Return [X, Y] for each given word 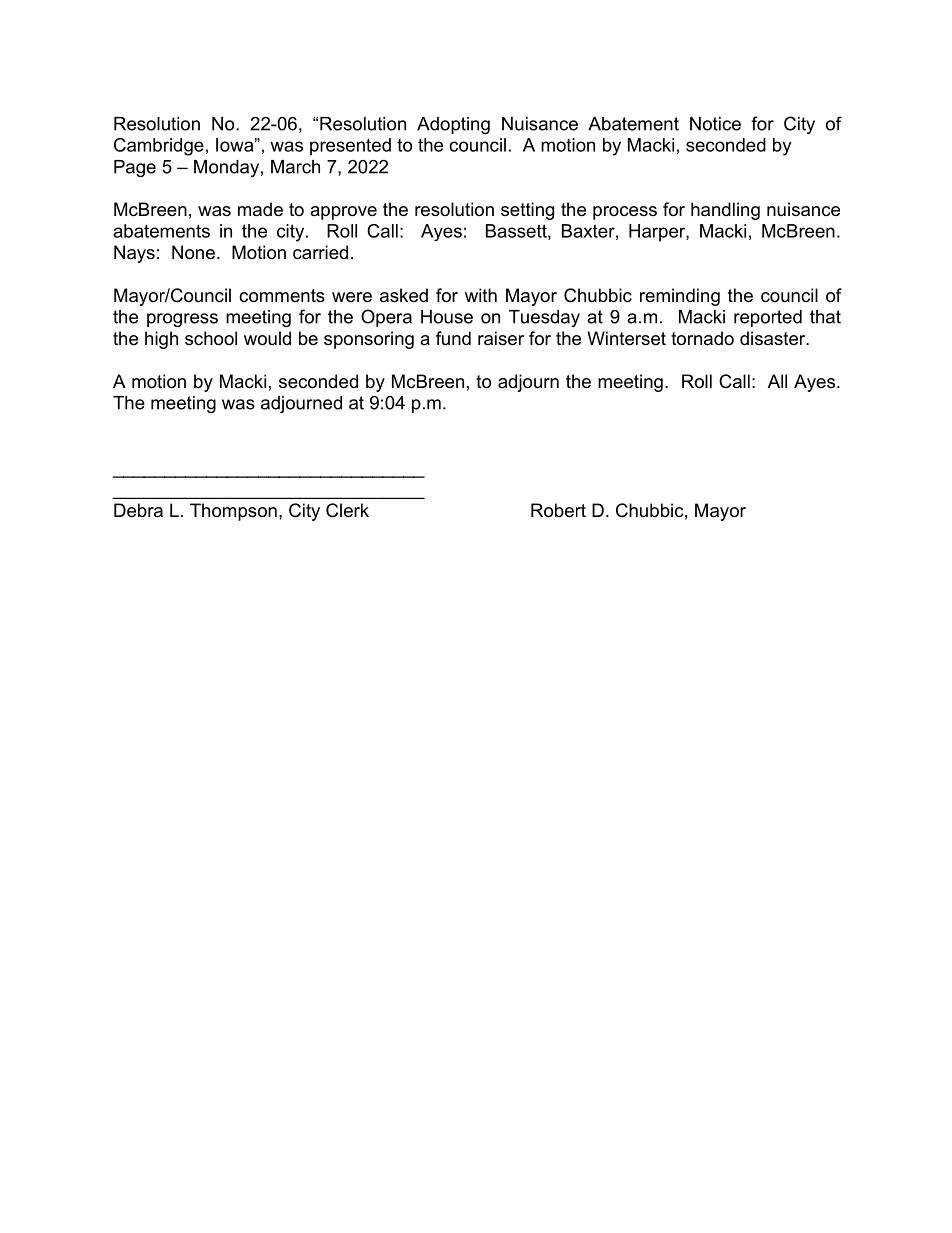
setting [527, 211]
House [447, 317]
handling [725, 211]
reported [768, 318]
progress [182, 320]
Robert [558, 510]
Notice [715, 124]
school [211, 338]
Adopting [453, 125]
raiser [501, 338]
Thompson [233, 512]
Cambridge [159, 147]
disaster [774, 338]
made [260, 209]
